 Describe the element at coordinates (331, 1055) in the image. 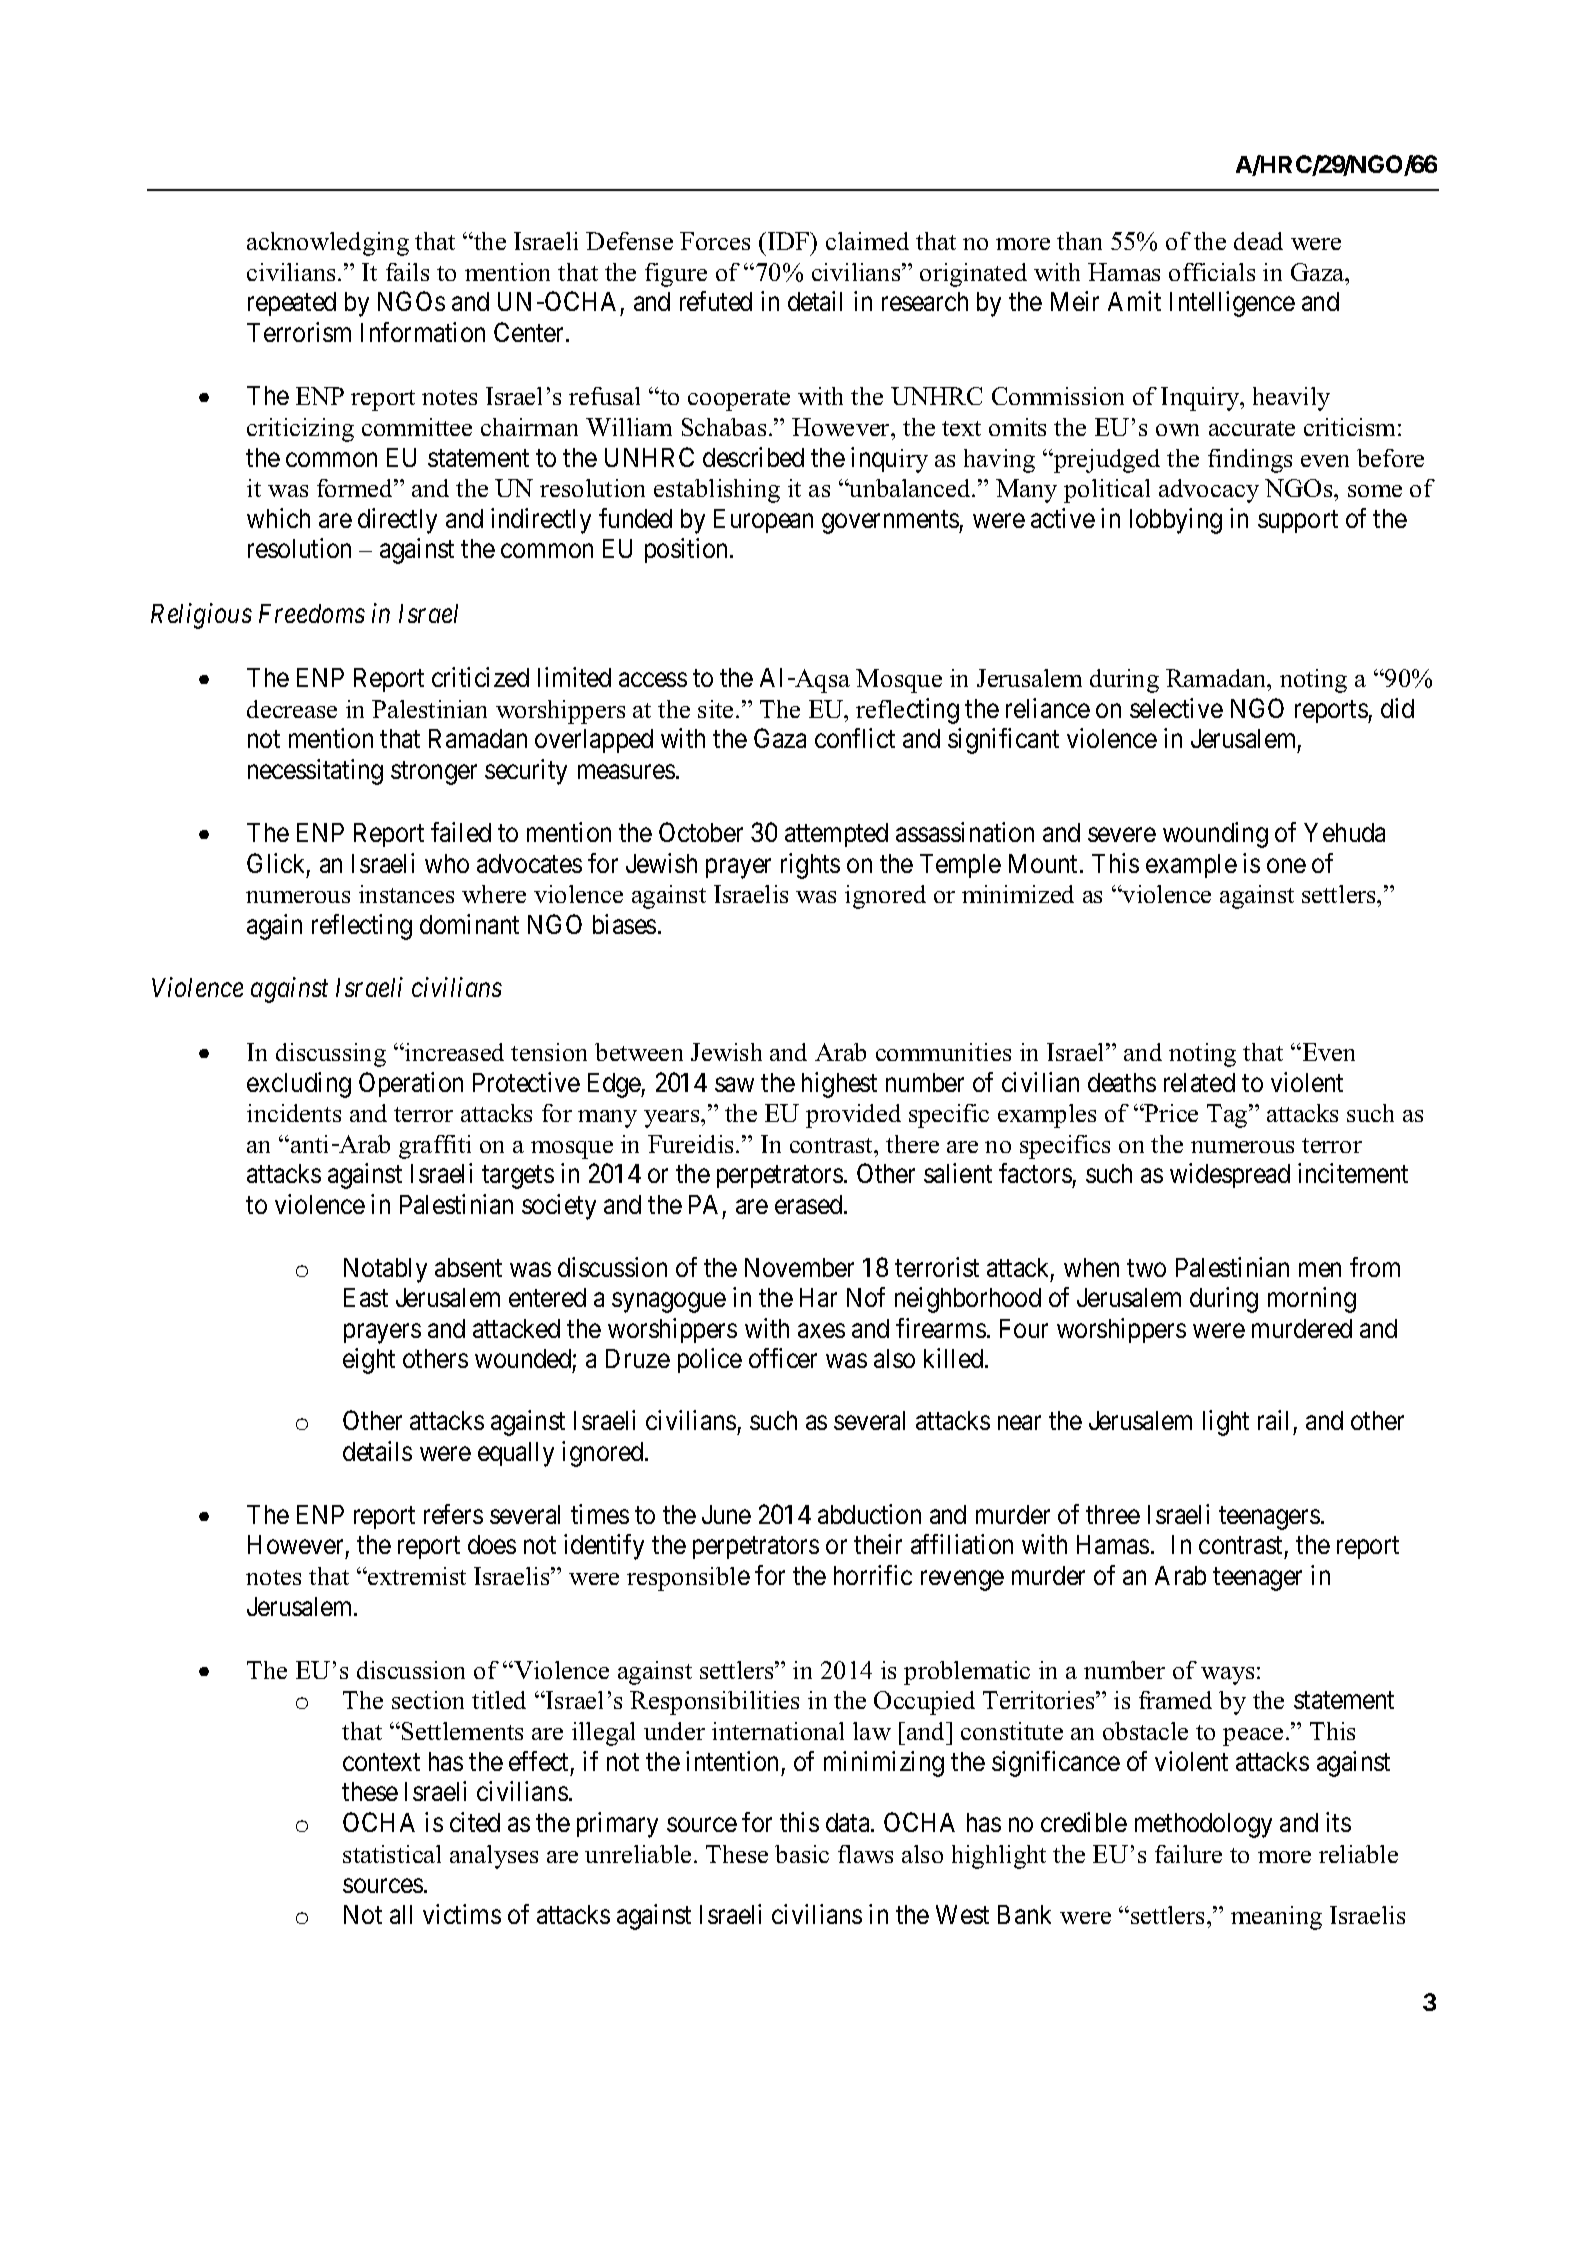

I see `discussing` at that location.
